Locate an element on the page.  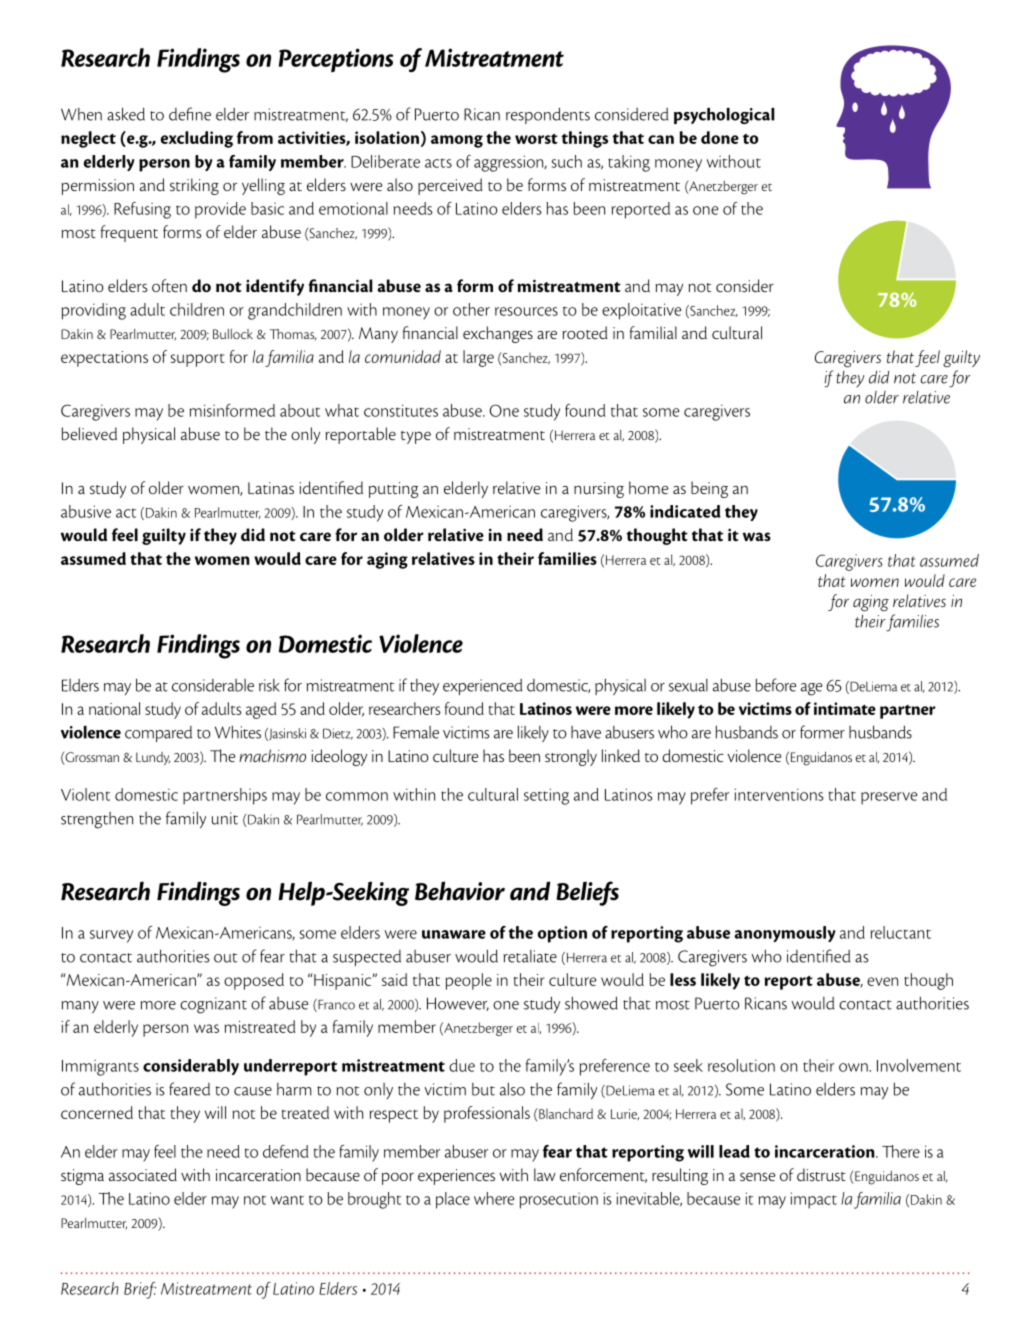
where is located at coordinates (494, 1198).
